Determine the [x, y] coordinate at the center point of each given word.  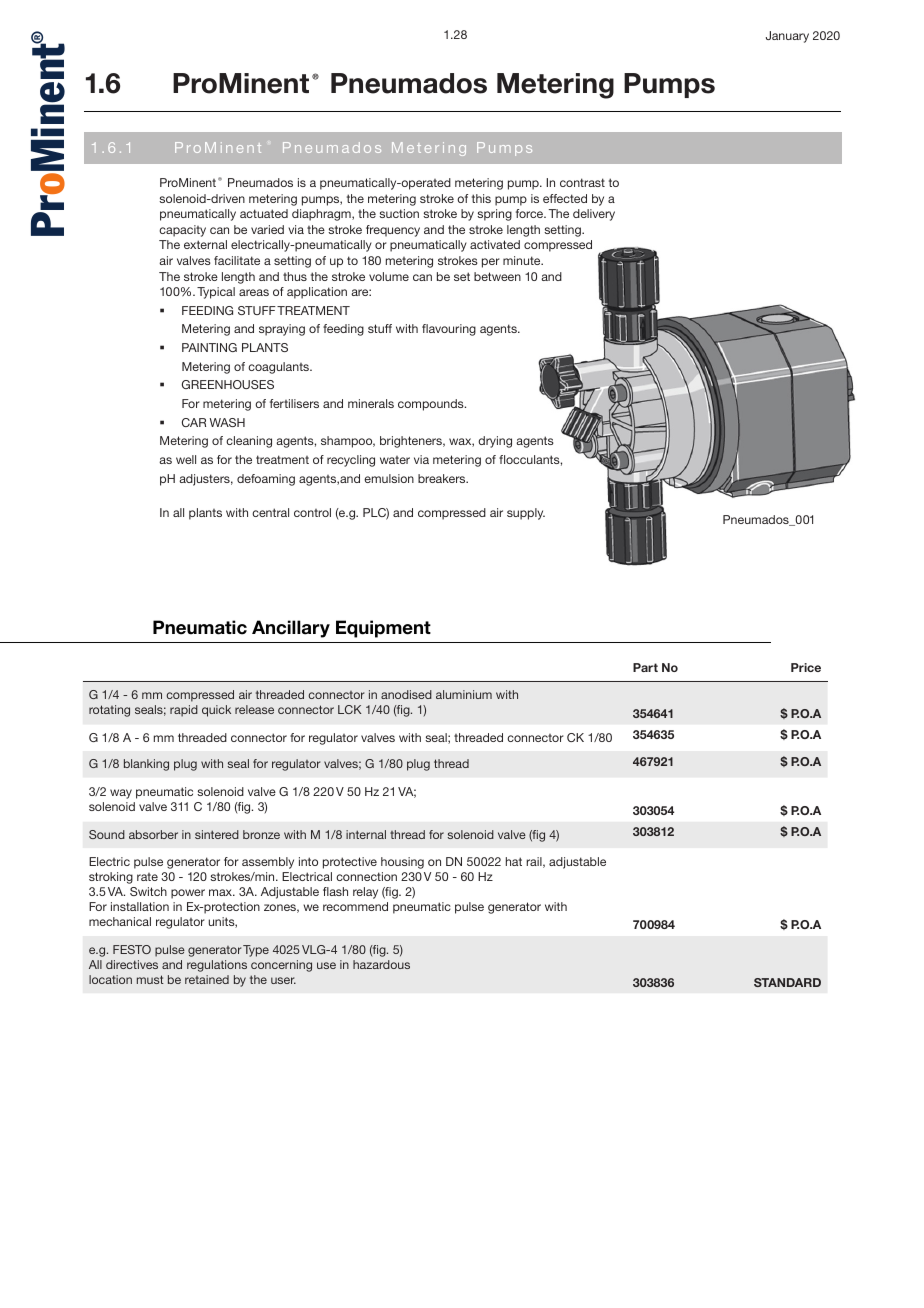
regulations [217, 966]
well [186, 459]
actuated [264, 213]
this [481, 198]
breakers [443, 478]
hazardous [381, 964]
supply [526, 514]
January [787, 37]
